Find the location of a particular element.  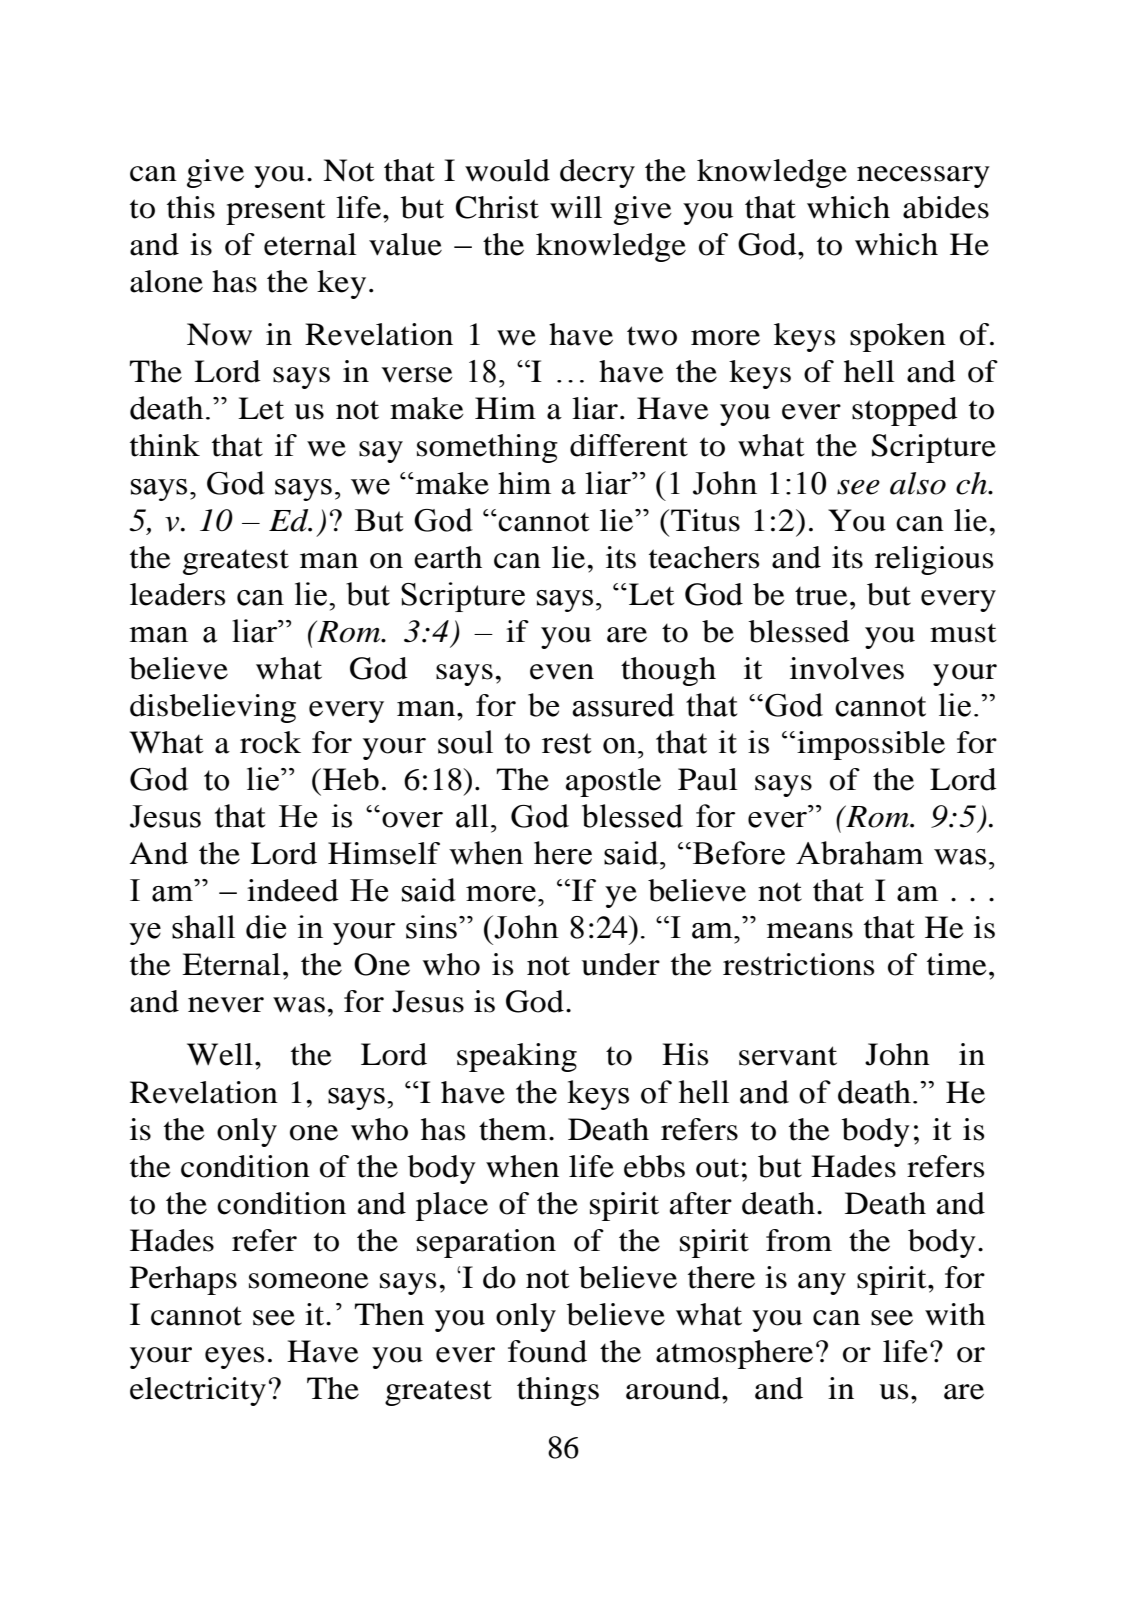

rock is located at coordinates (270, 742).
